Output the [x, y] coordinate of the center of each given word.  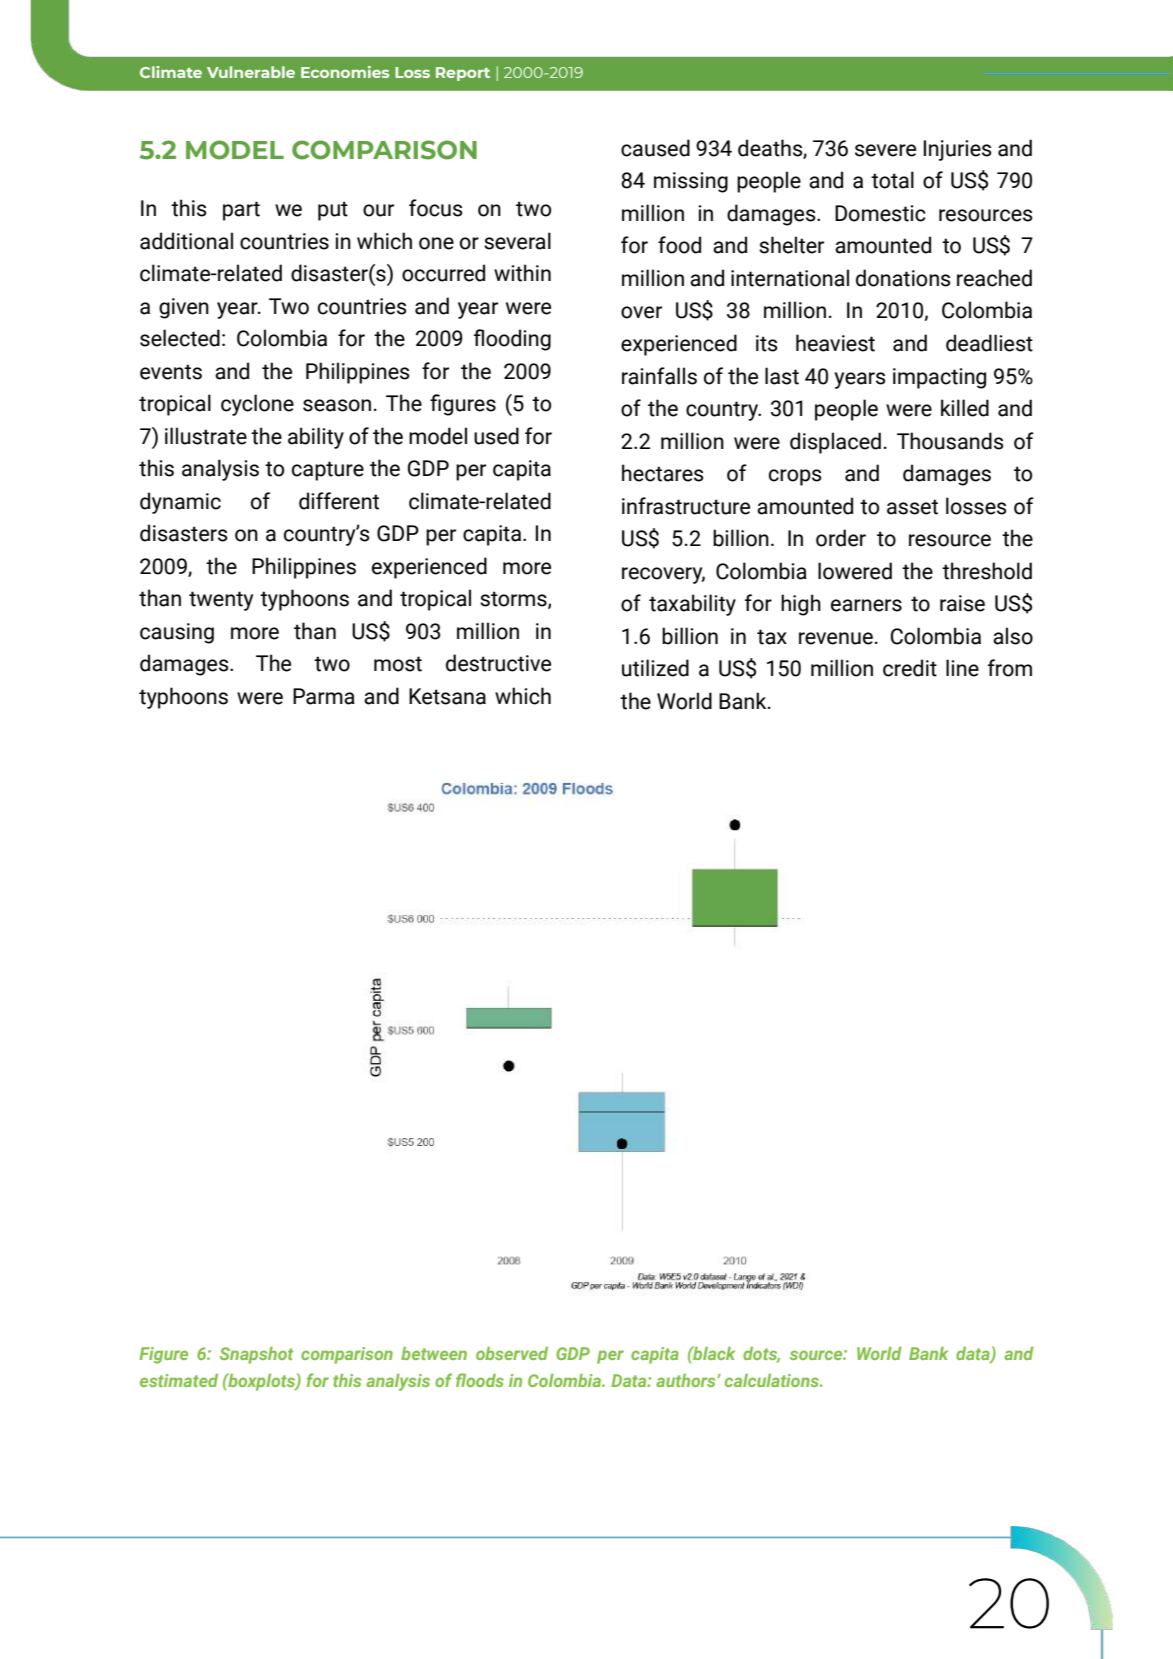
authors [687, 1380]
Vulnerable [251, 72]
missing [691, 182]
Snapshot [256, 1355]
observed [512, 1353]
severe [885, 150]
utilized [655, 668]
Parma [324, 696]
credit [910, 668]
